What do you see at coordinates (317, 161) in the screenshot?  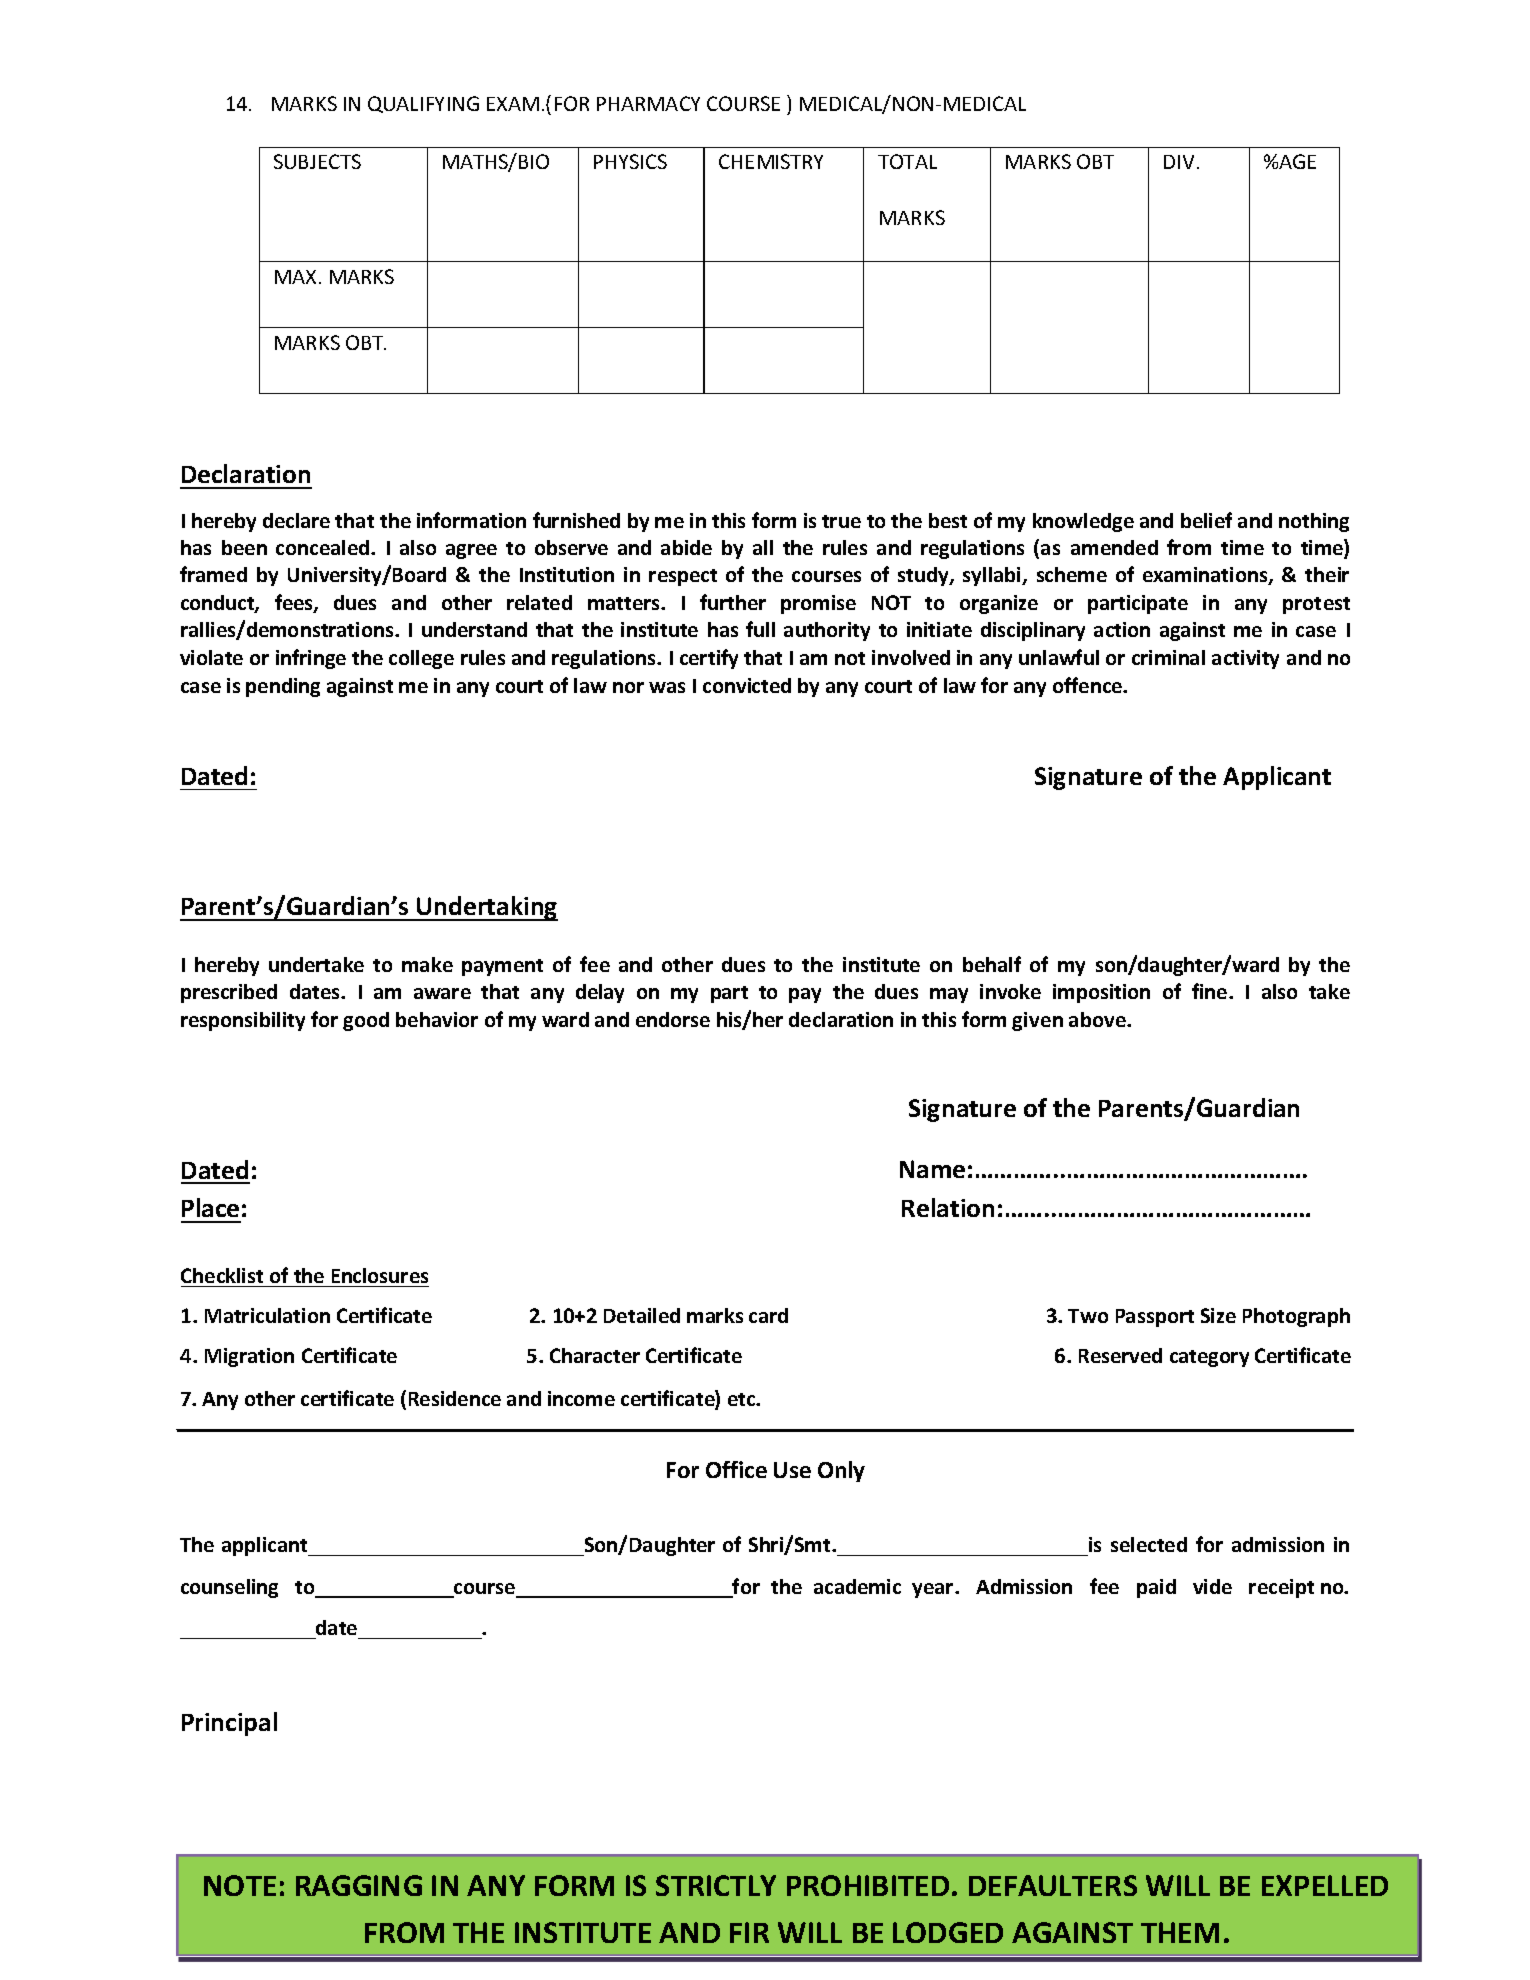 I see `SUBJECTS` at bounding box center [317, 161].
